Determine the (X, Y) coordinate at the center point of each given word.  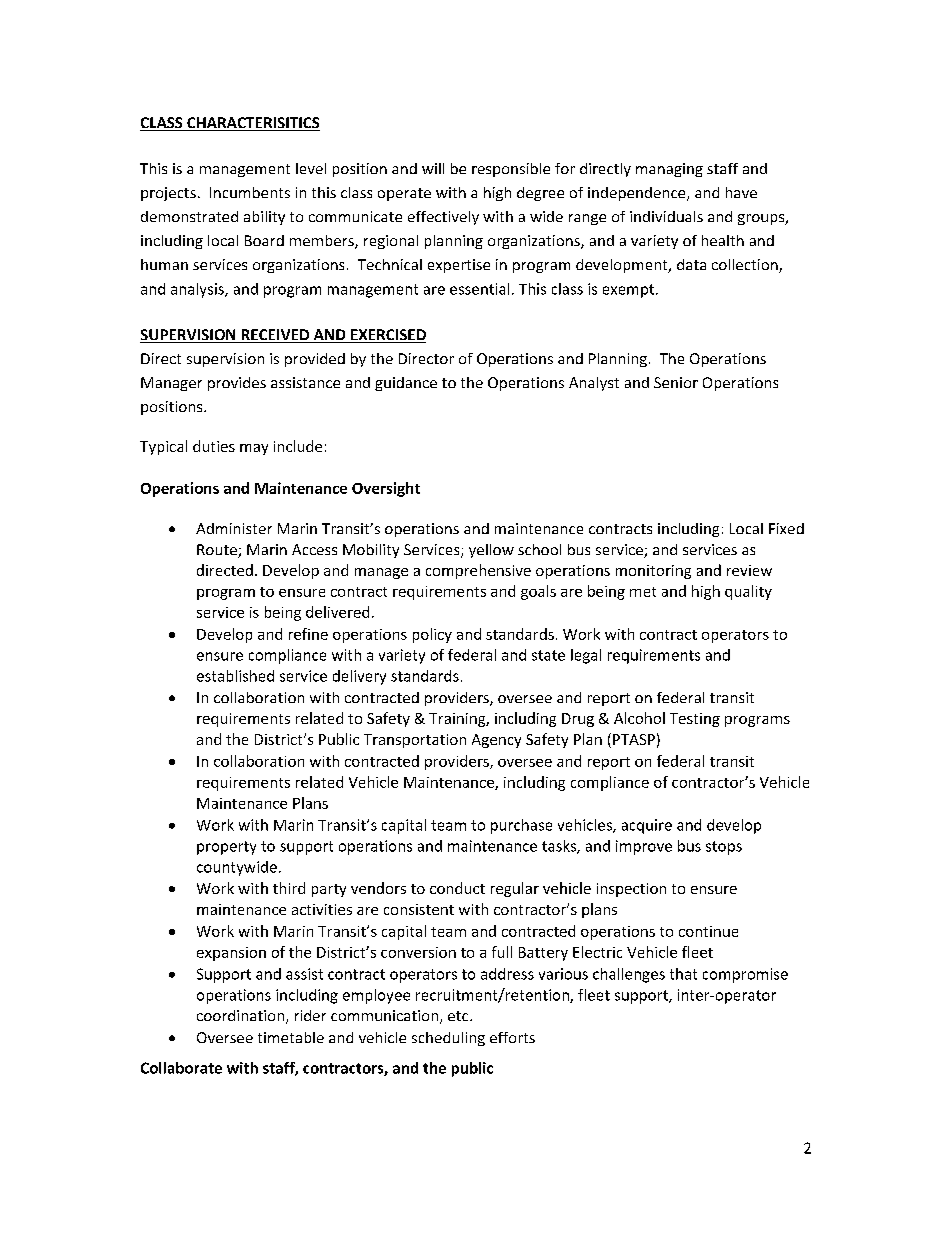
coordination (242, 1017)
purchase (521, 826)
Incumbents (250, 192)
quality (748, 592)
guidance (406, 384)
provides (237, 384)
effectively (443, 218)
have (741, 192)
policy (432, 635)
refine (308, 634)
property (226, 848)
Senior (676, 382)
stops (724, 848)
